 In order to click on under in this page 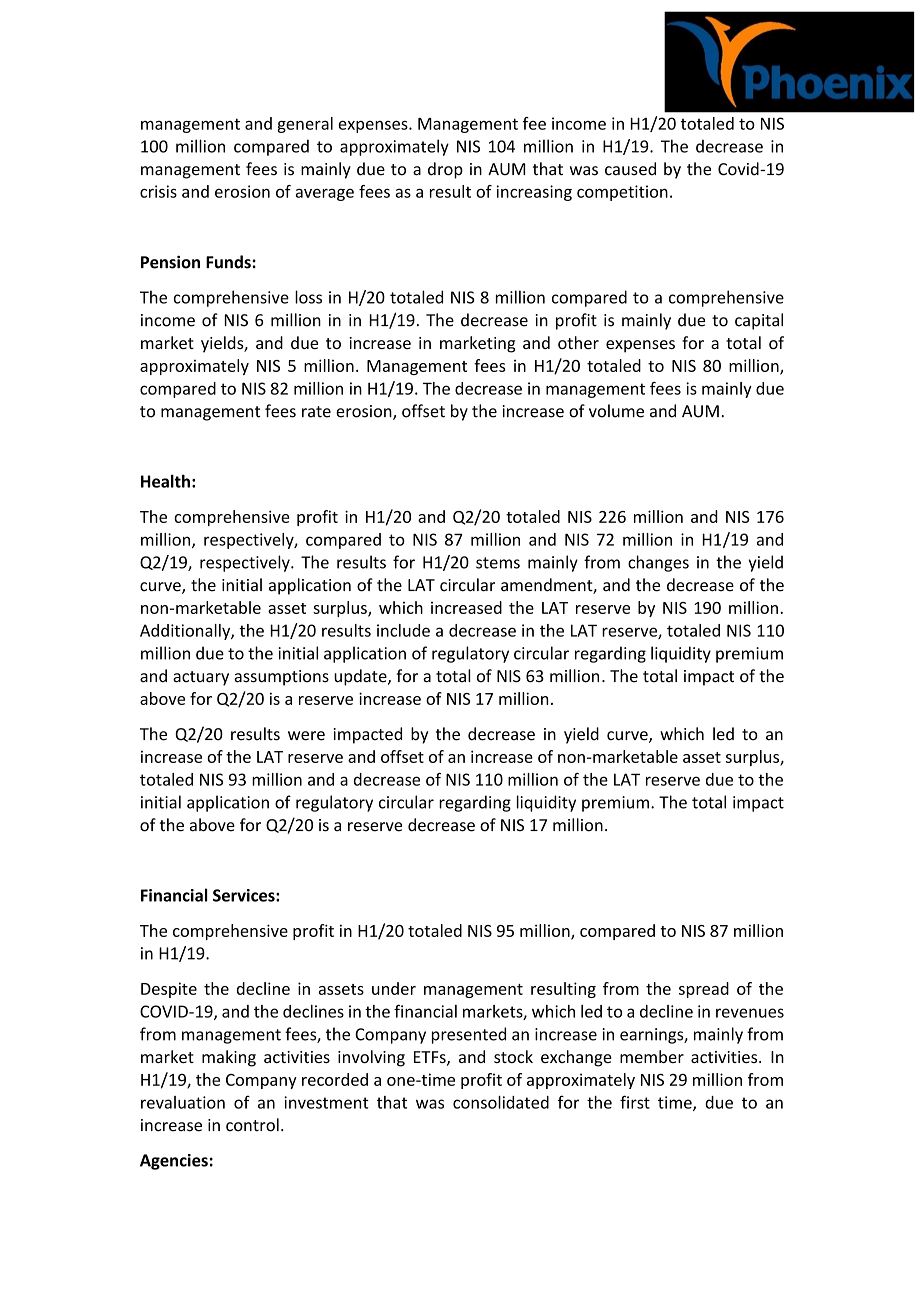, I will do `click(394, 988)`.
